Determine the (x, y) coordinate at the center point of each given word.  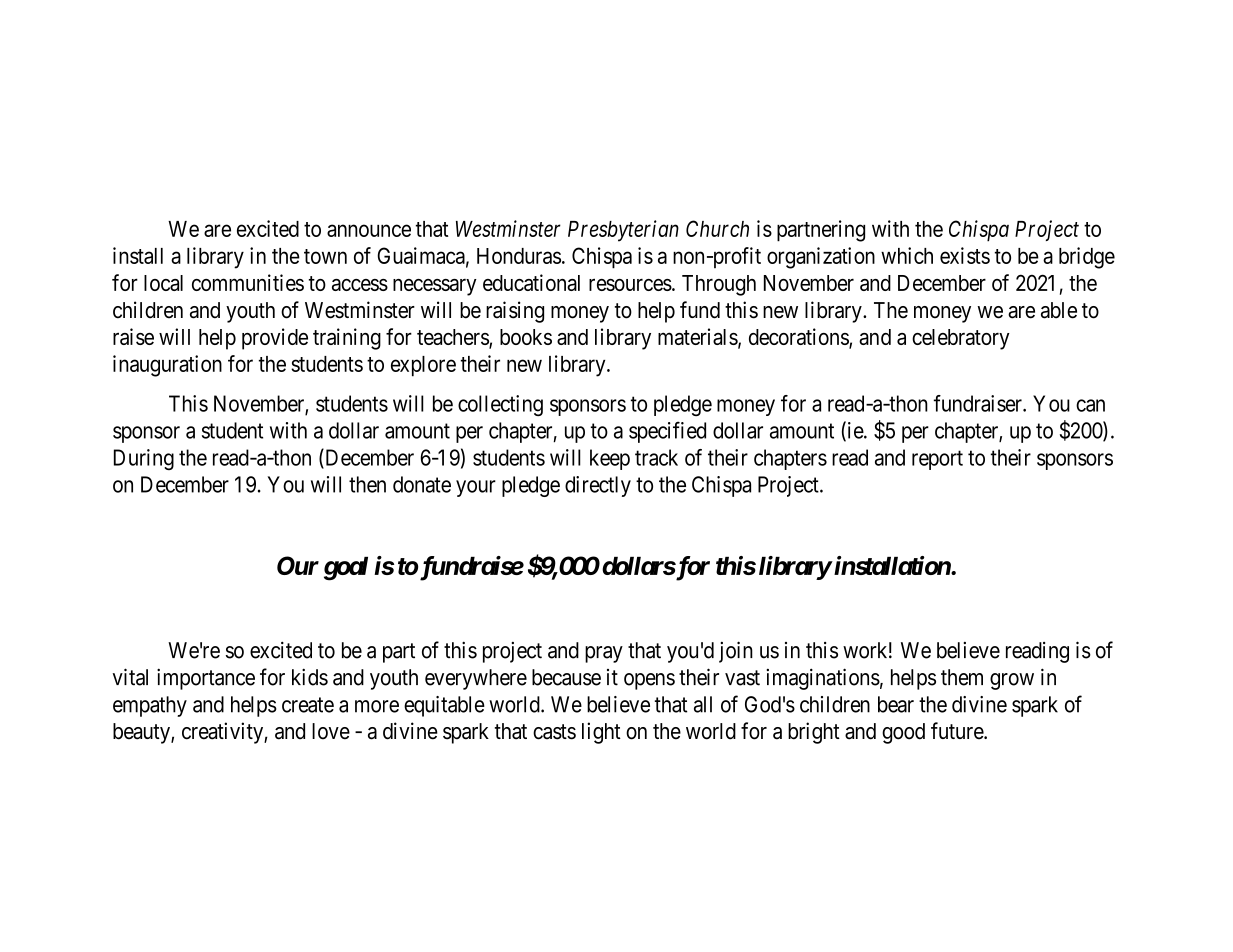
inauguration (167, 366)
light (601, 733)
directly (598, 486)
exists (965, 255)
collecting (500, 405)
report (937, 460)
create (308, 705)
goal (346, 569)
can (1090, 405)
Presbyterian (623, 231)
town (325, 256)
